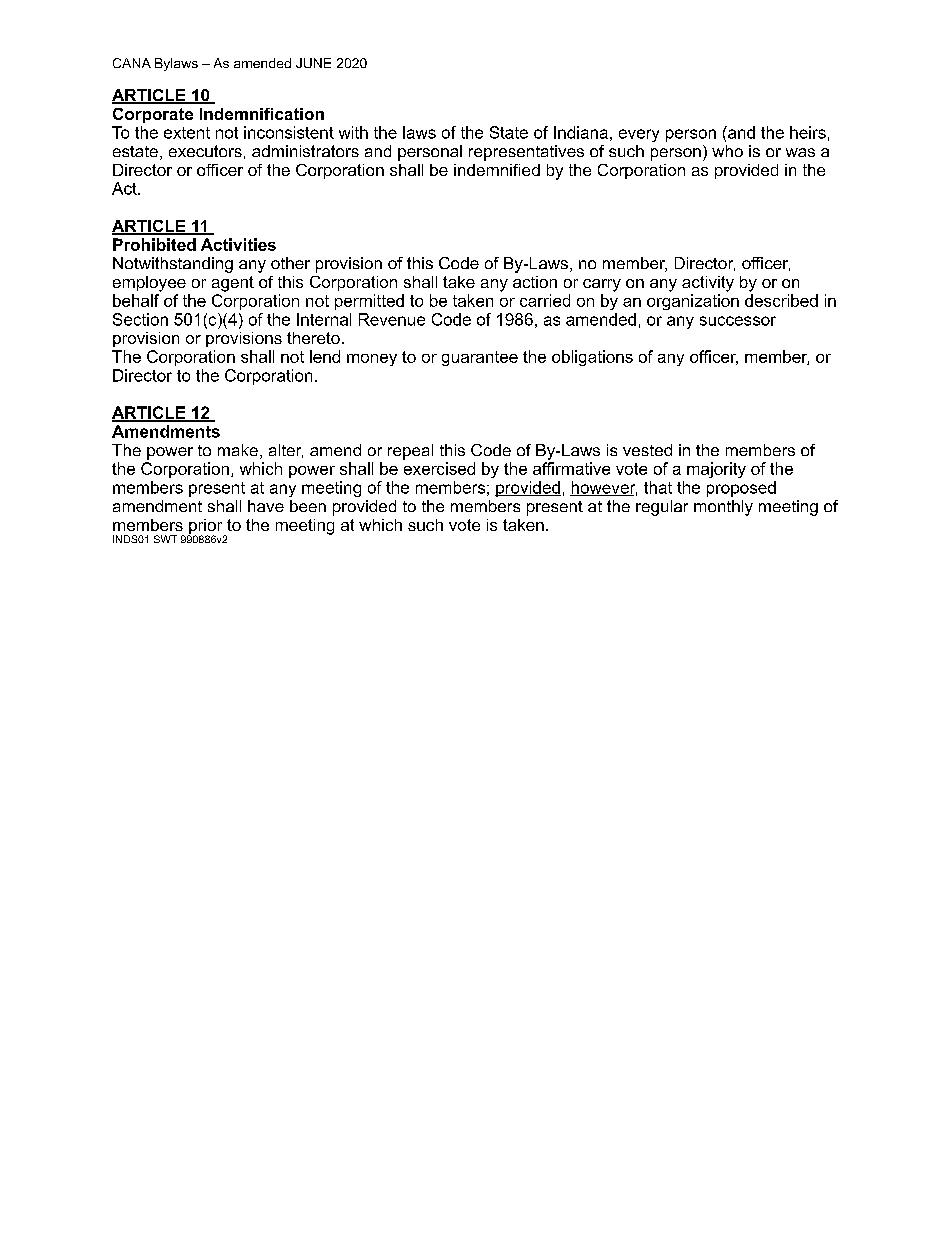 The height and width of the document is (1233, 952). What do you see at coordinates (206, 528) in the document?
I see `prior` at bounding box center [206, 528].
